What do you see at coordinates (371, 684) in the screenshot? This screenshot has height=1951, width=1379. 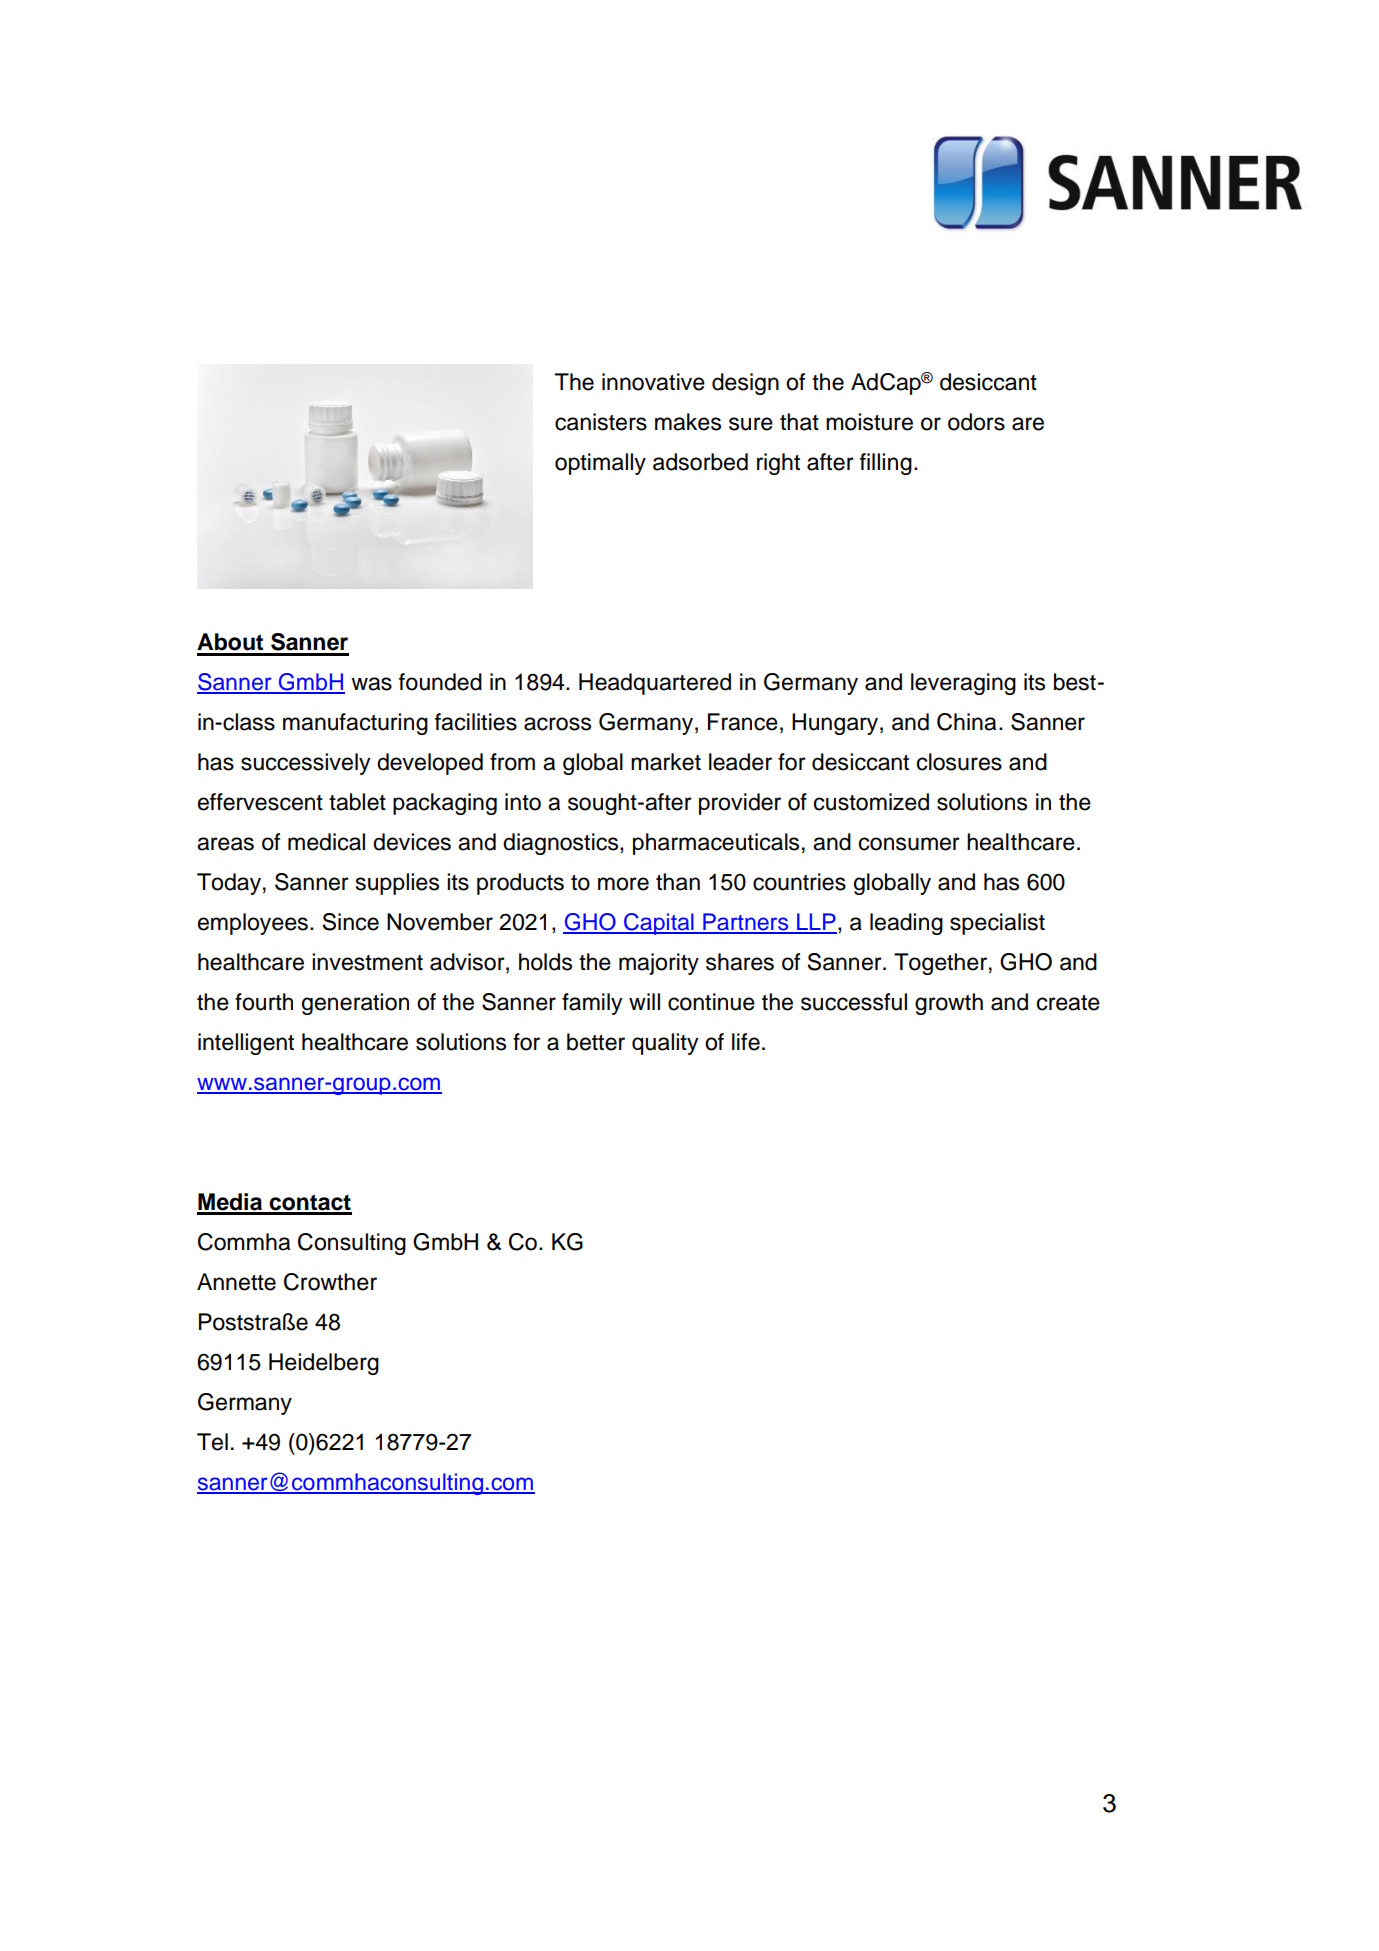 I see `was` at bounding box center [371, 684].
